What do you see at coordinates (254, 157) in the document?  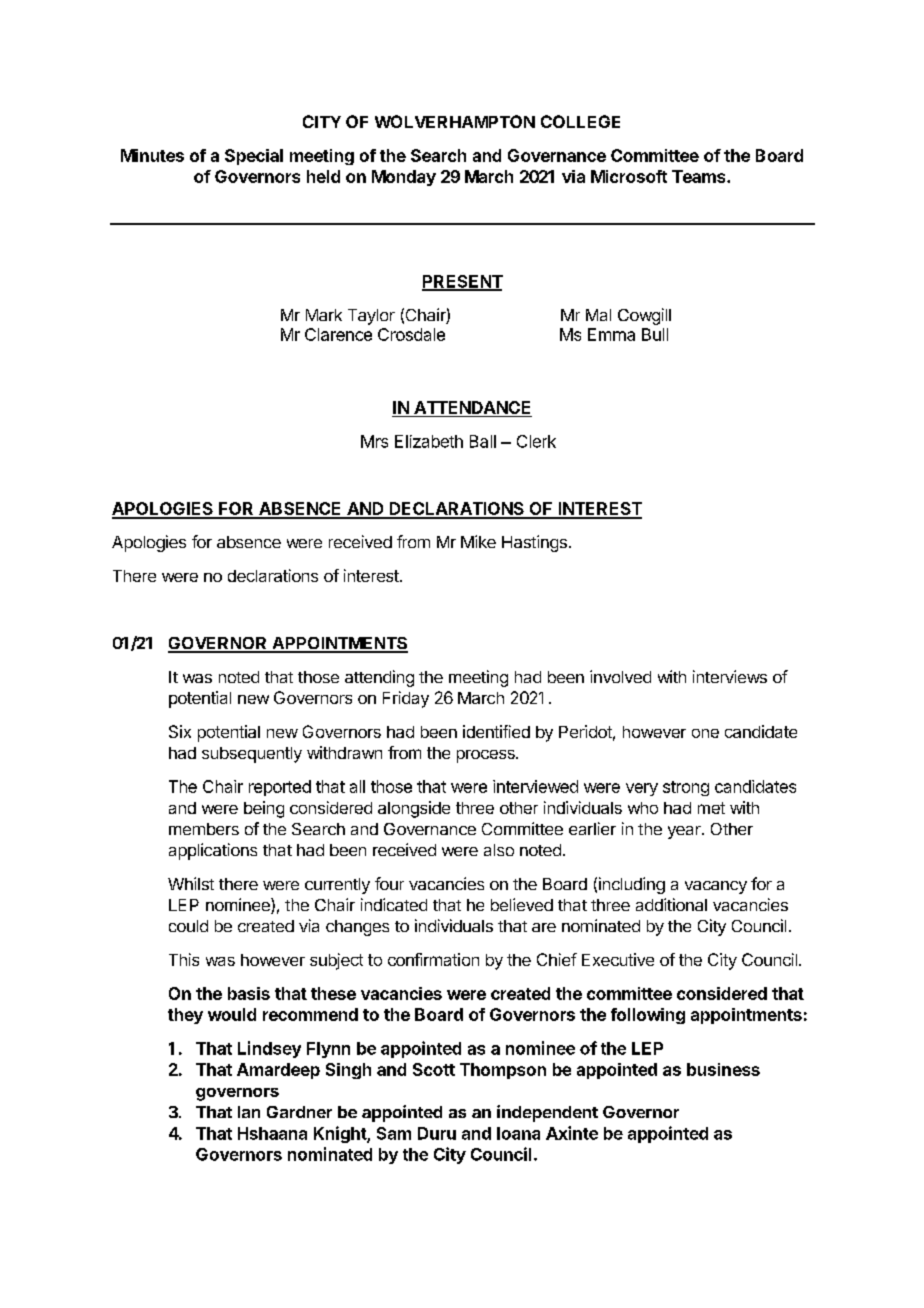 I see `Special` at bounding box center [254, 157].
